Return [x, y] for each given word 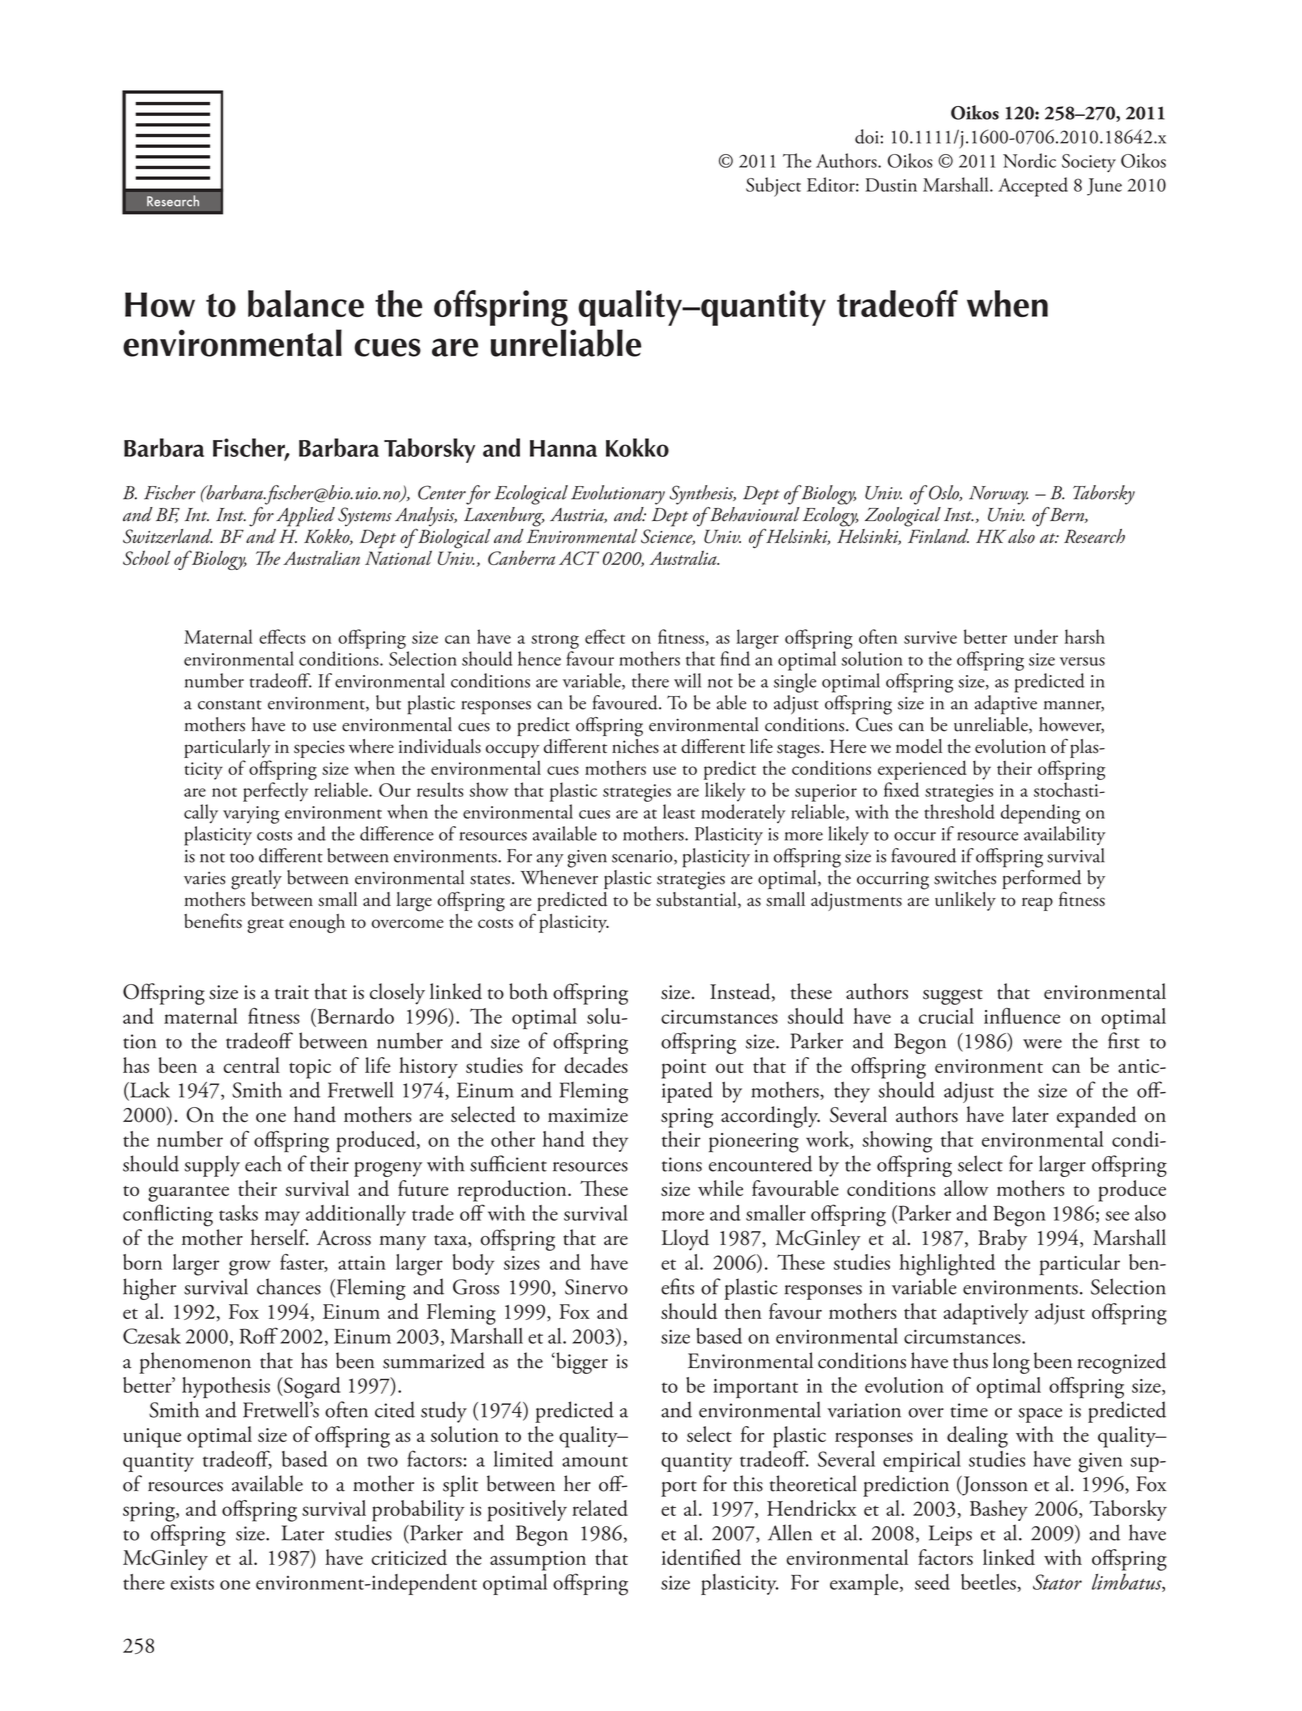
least [679, 811]
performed [1041, 879]
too [242, 858]
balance [306, 303]
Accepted [1033, 187]
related [600, 1508]
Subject [773, 187]
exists [192, 1583]
